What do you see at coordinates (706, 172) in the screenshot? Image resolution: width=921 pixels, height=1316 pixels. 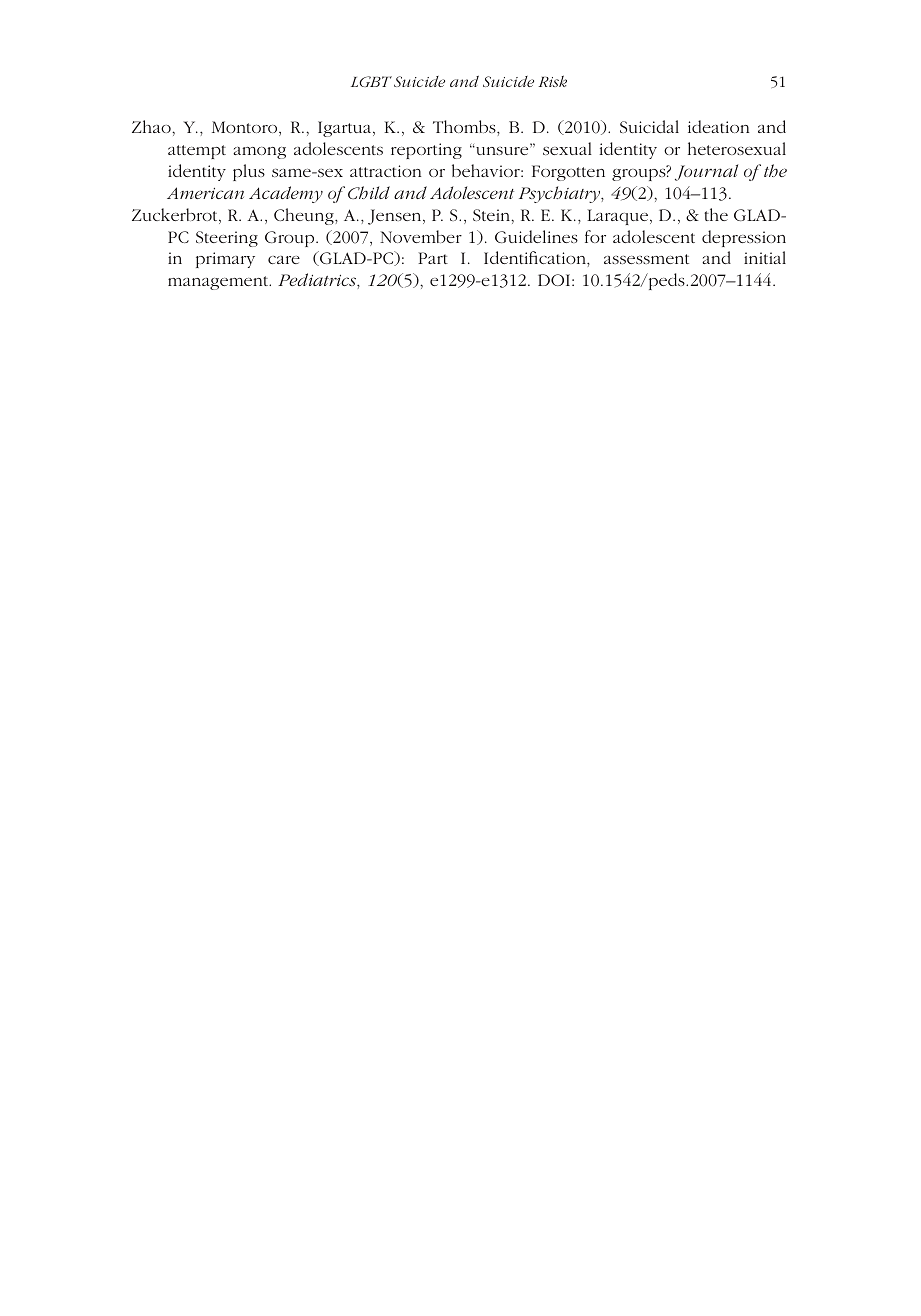 I see `Journal` at bounding box center [706, 172].
